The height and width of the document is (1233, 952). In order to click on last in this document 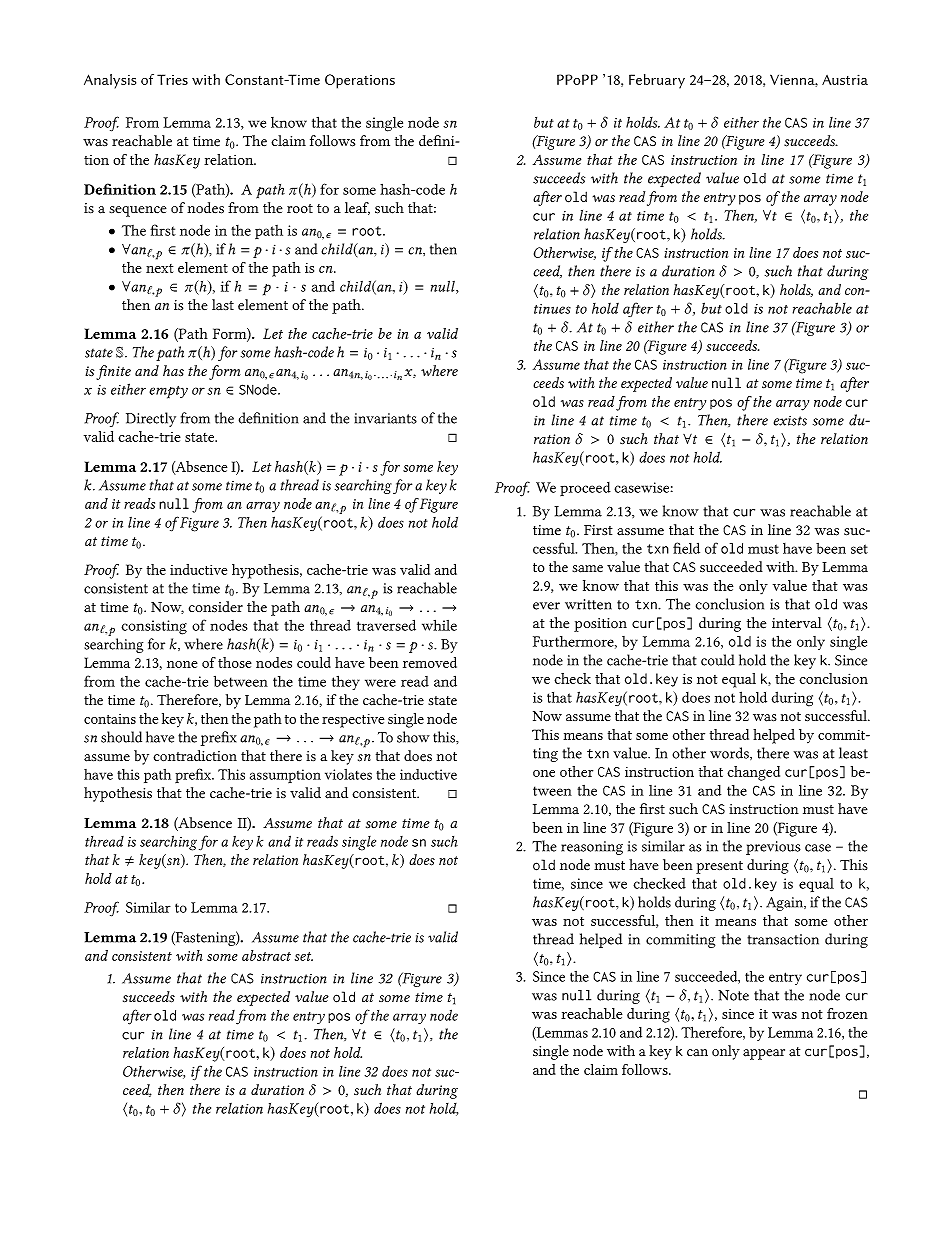, I will do `click(223, 304)`.
